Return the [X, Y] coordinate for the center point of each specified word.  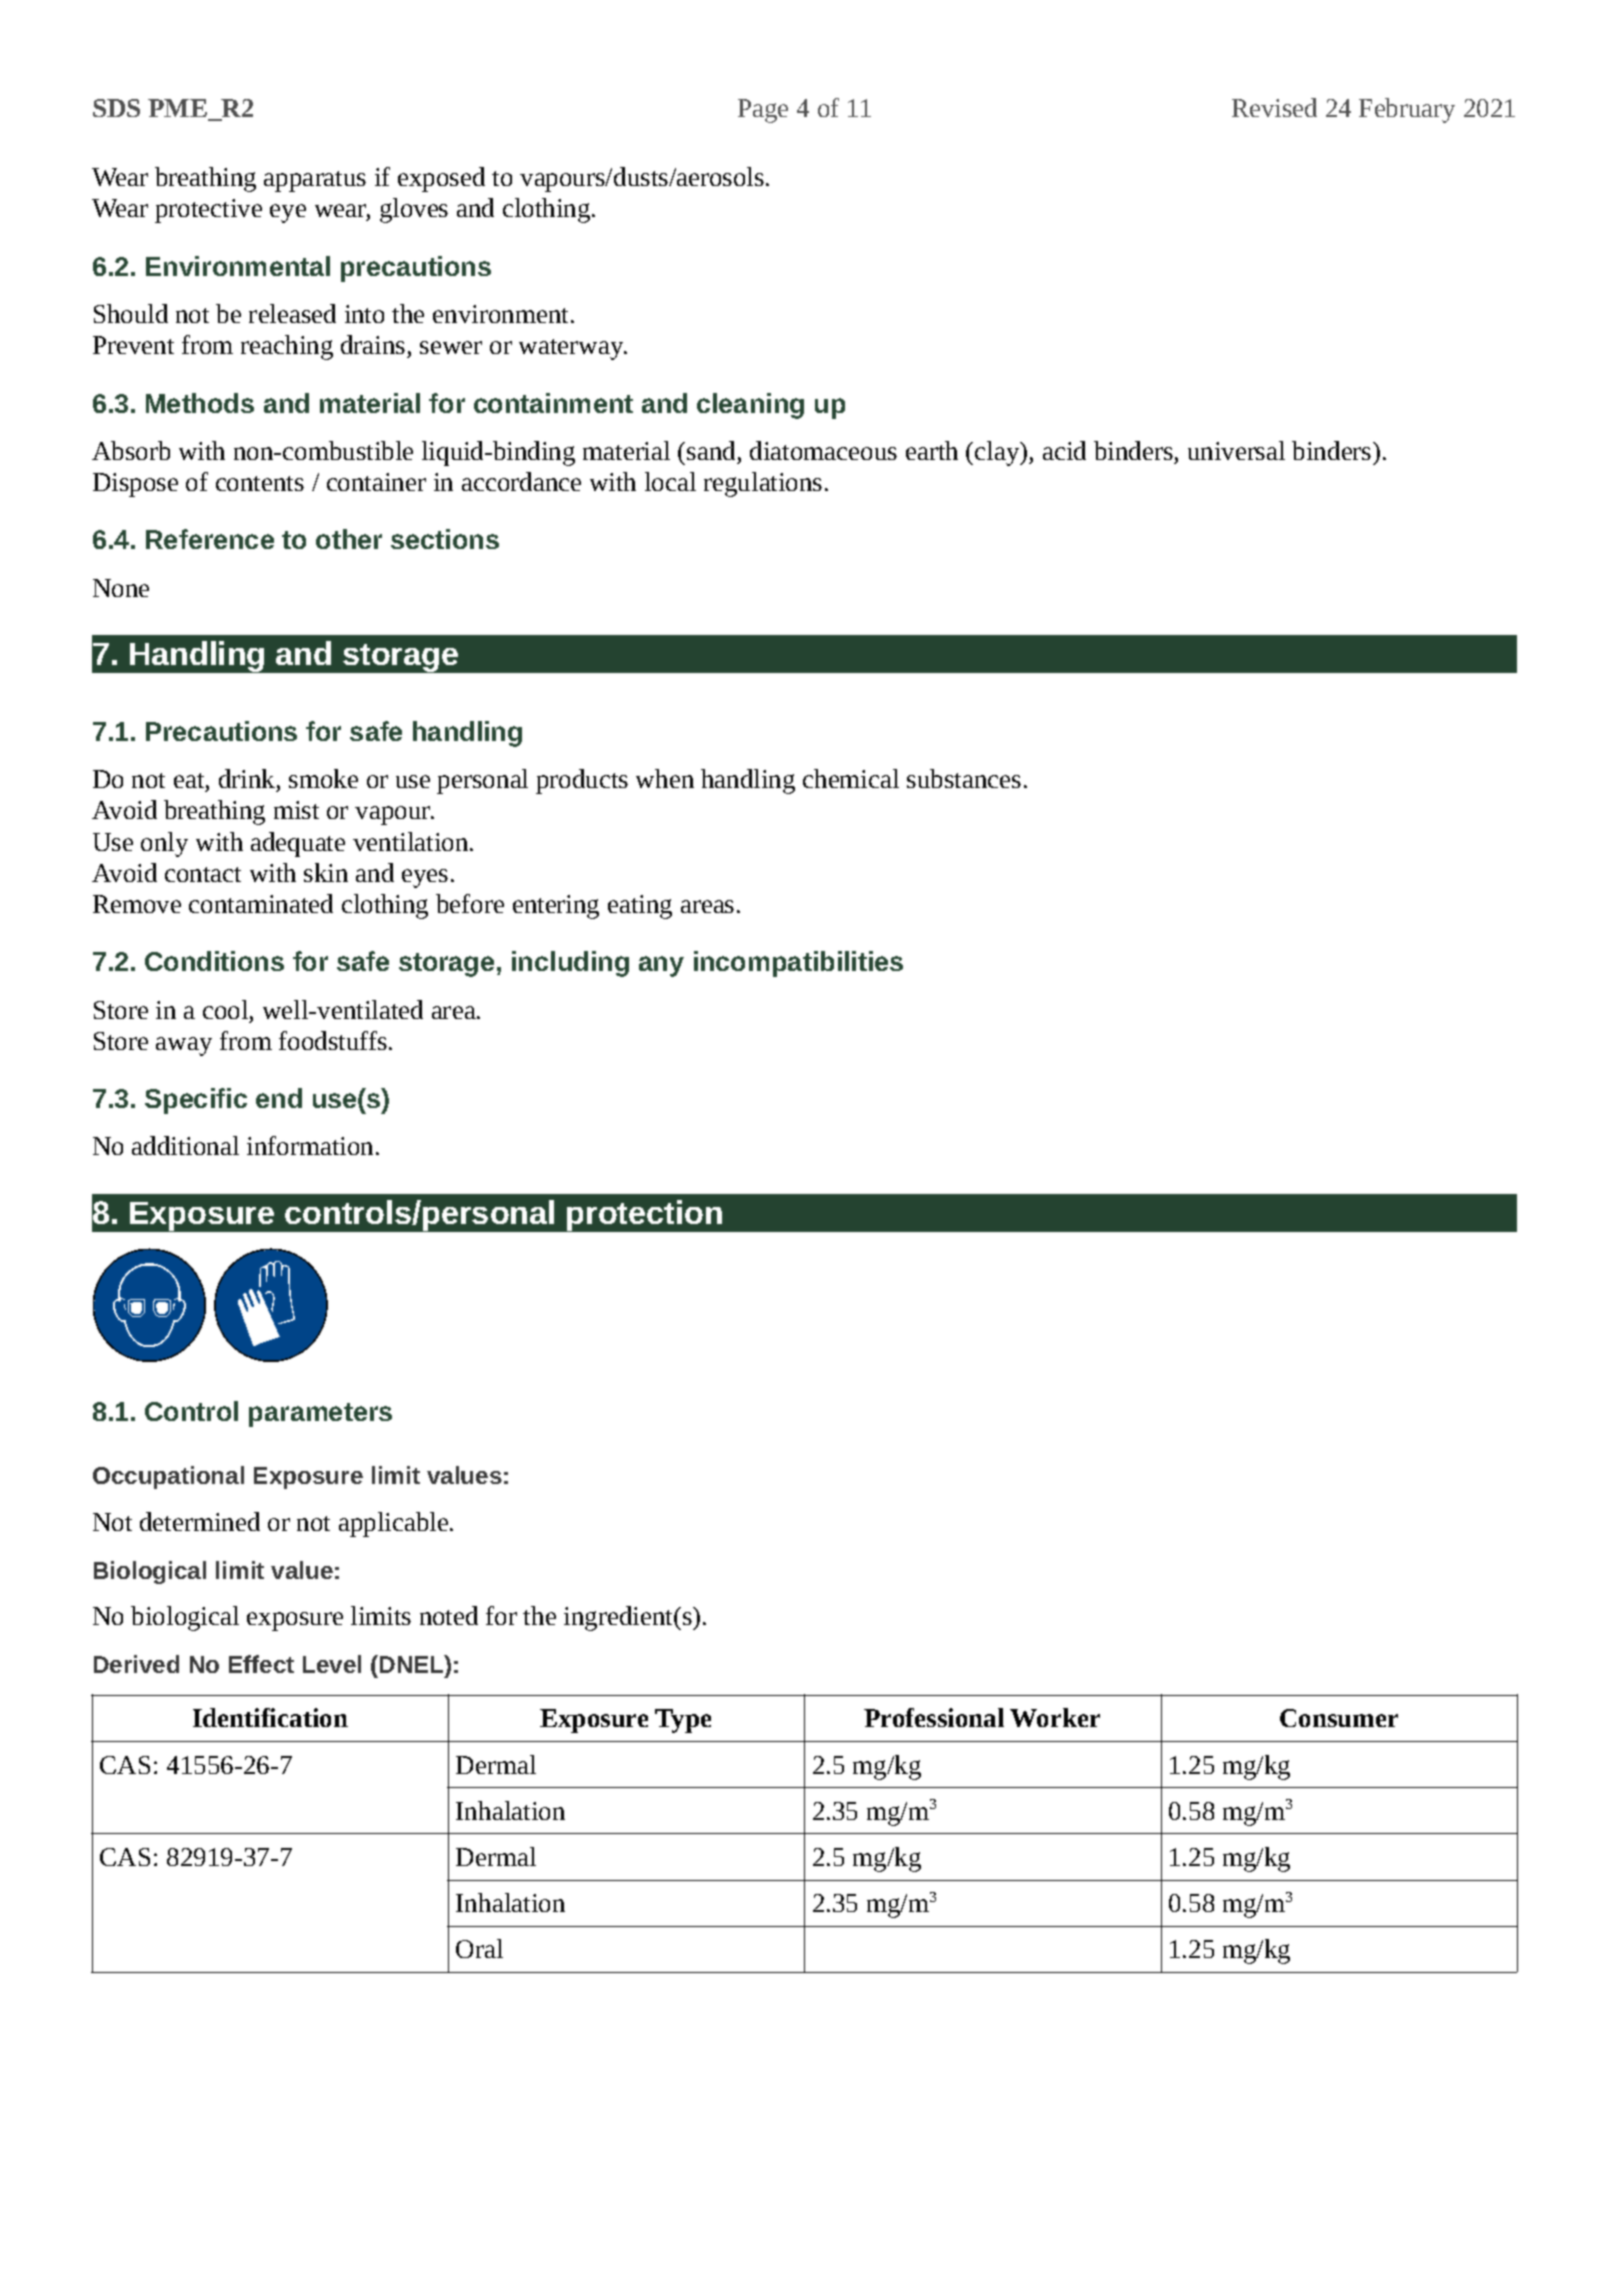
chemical [851, 778]
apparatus [315, 181]
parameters [320, 1415]
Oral [479, 1948]
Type [683, 1721]
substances [964, 778]
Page [763, 111]
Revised [1274, 107]
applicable [395, 1524]
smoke [323, 778]
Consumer [1339, 1718]
